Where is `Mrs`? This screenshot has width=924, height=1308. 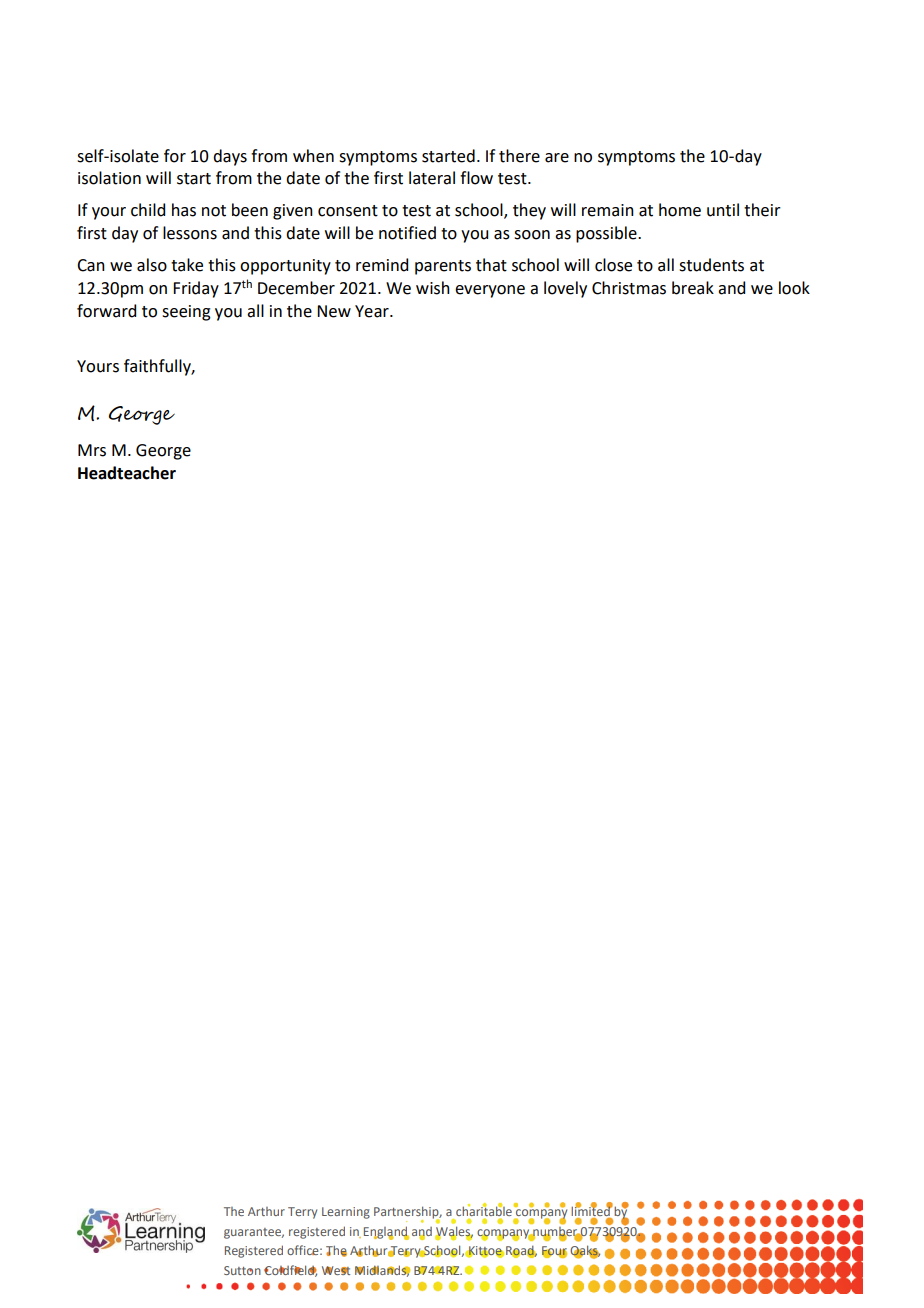 Mrs is located at coordinates (92, 450).
